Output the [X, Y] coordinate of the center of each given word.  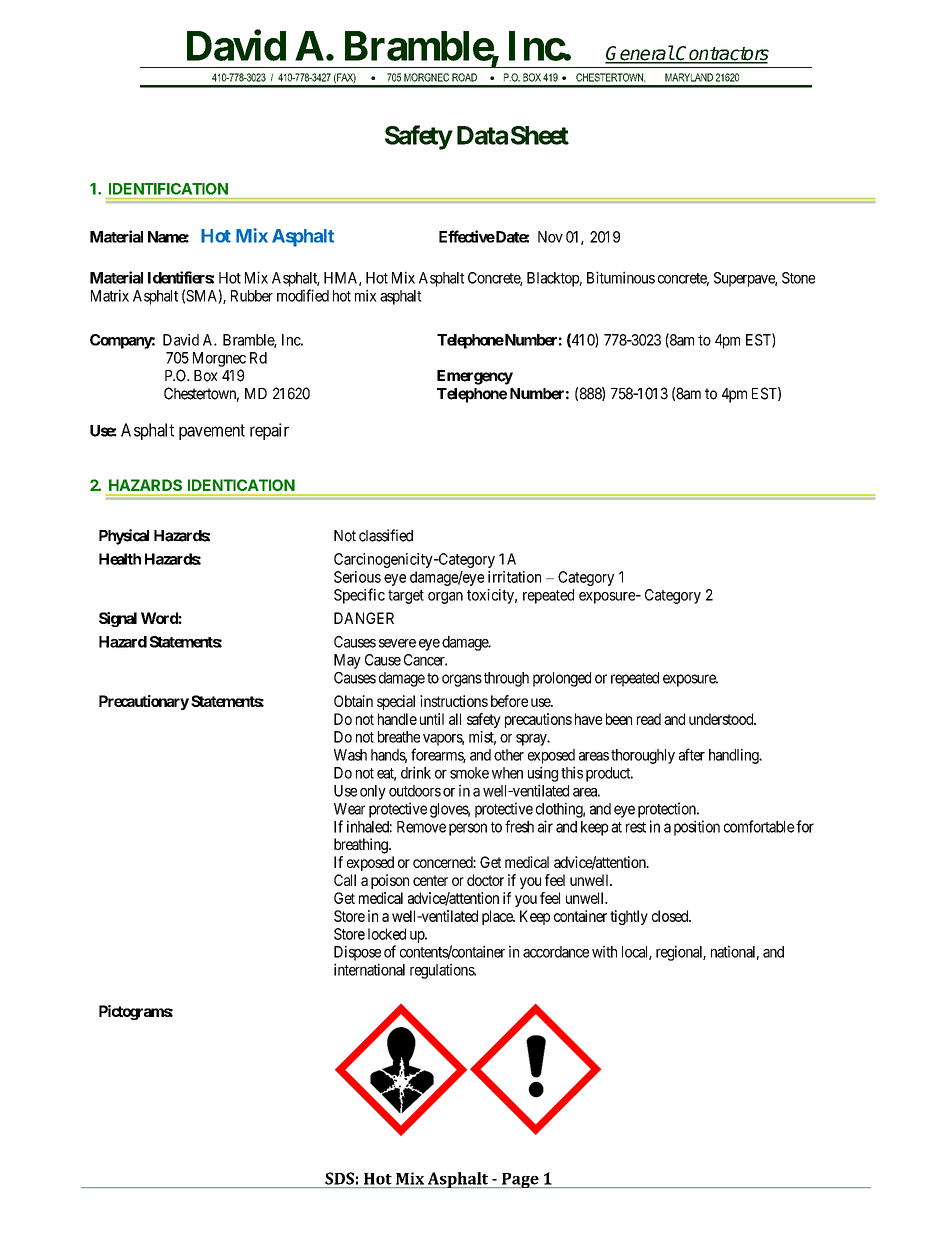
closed [671, 916]
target [406, 597]
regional [681, 953]
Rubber [252, 296]
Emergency [475, 377]
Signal [118, 619]
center [430, 880]
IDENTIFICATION [168, 189]
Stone [798, 278]
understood [722, 719]
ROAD [464, 77]
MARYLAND [689, 77]
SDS [339, 1178]
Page [520, 1180]
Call [345, 880]
